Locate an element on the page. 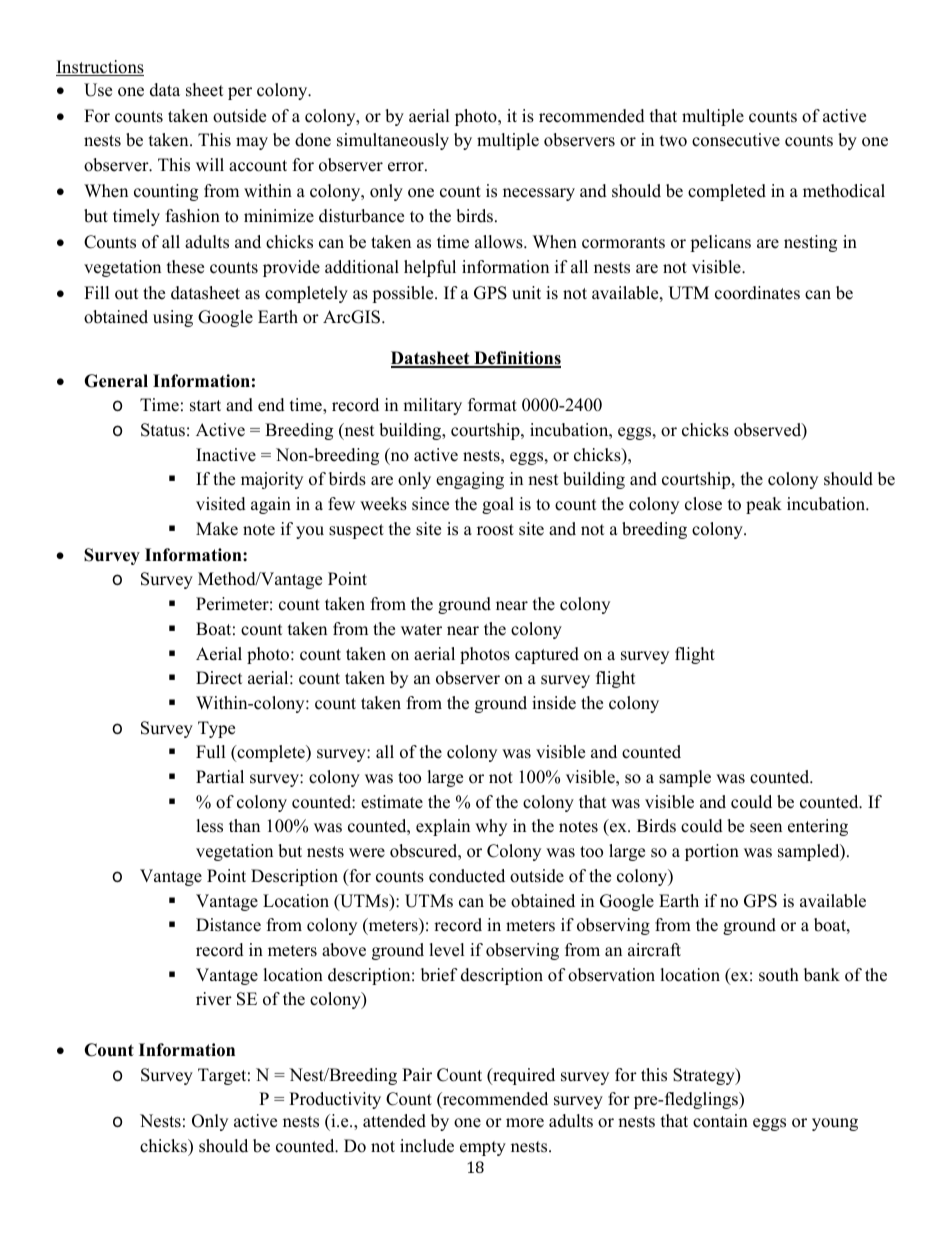 The width and height of the page is (952, 1233). peak is located at coordinates (764, 505).
